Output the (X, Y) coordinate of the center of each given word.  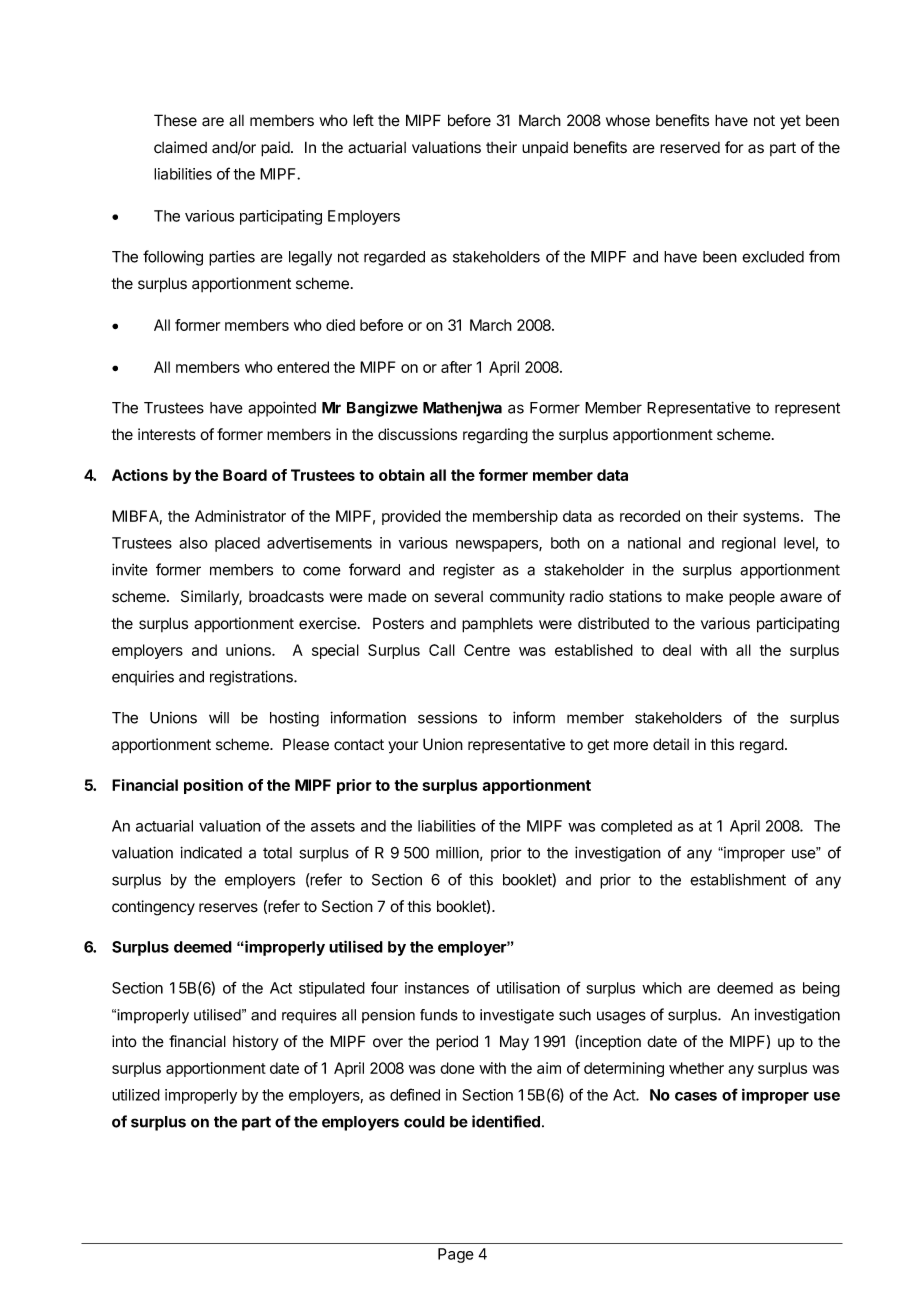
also (193, 543)
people (752, 598)
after (456, 367)
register (469, 571)
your (403, 747)
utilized (136, 1095)
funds (439, 1015)
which (662, 988)
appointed (282, 409)
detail (671, 744)
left (363, 120)
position (213, 786)
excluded (773, 257)
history (256, 1043)
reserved (690, 148)
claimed (180, 147)
